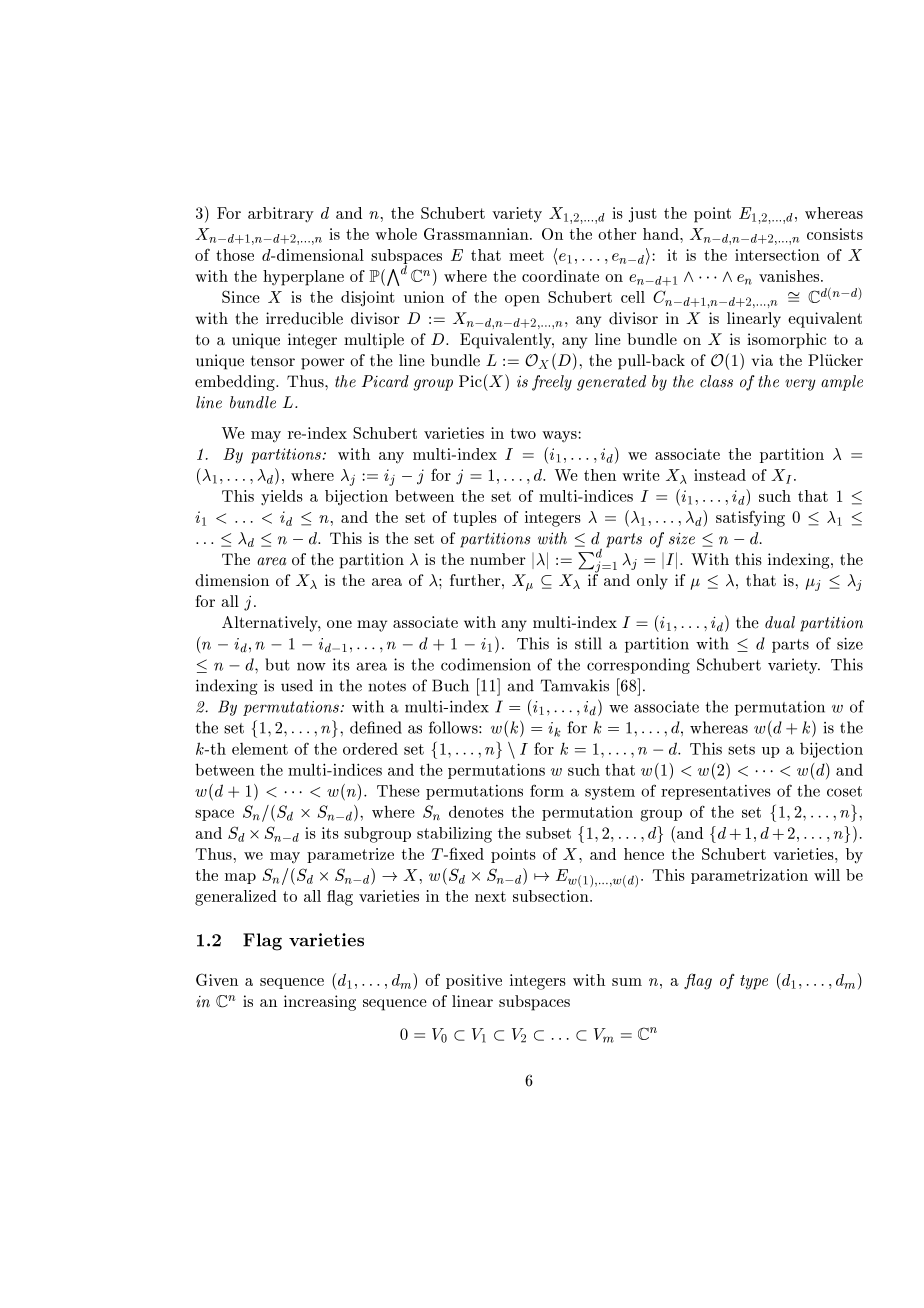 This screenshot has height=1308, width=924. Describe the element at coordinates (260, 748) in the screenshot. I see `element` at that location.
